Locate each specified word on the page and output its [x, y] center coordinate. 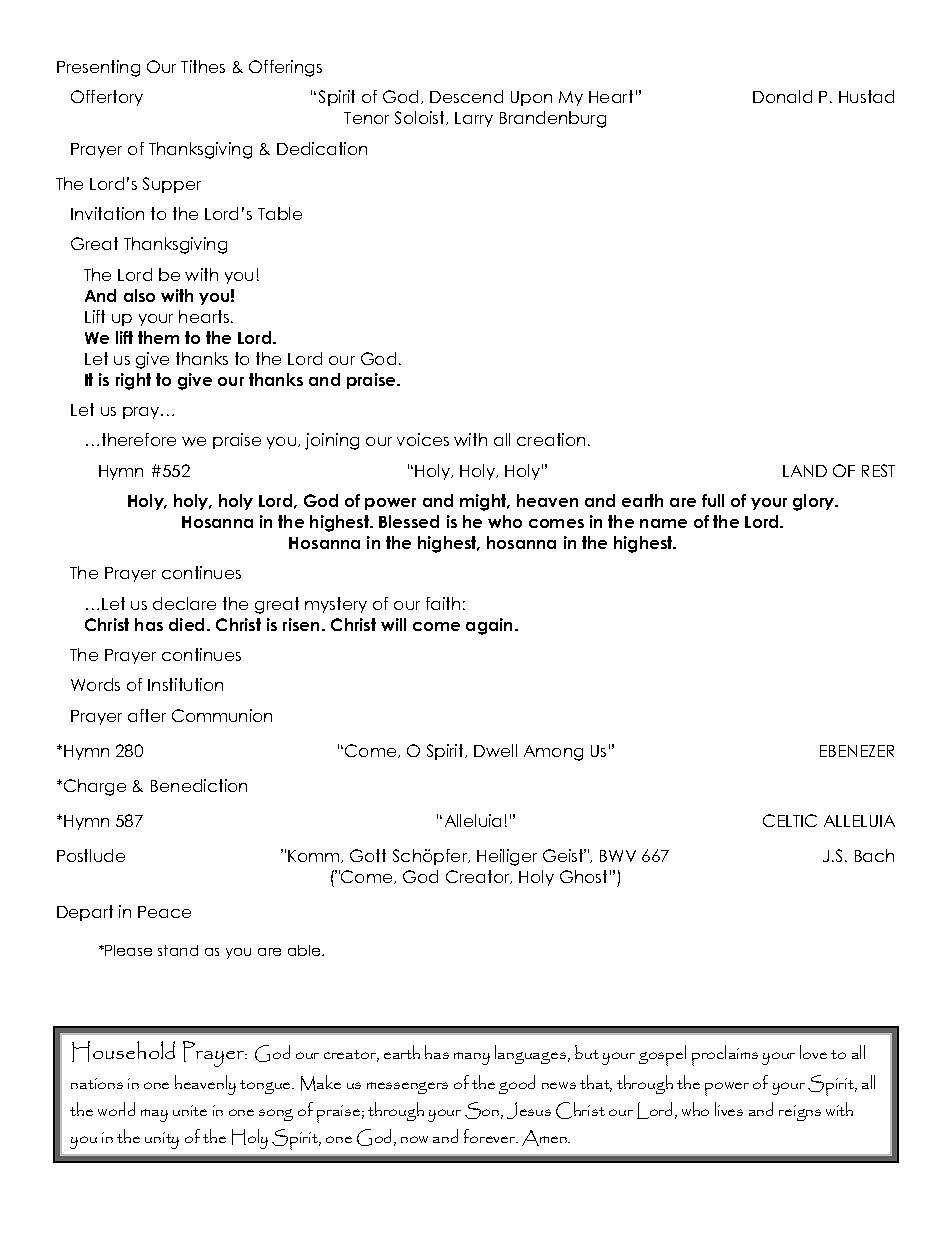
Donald [782, 96]
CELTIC [790, 820]
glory [815, 502]
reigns [800, 1113]
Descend [466, 96]
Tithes [203, 66]
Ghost [583, 876]
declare [184, 603]
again [491, 626]
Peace [164, 912]
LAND [805, 471]
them [158, 337]
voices [423, 439]
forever [491, 1136]
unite [190, 1110]
